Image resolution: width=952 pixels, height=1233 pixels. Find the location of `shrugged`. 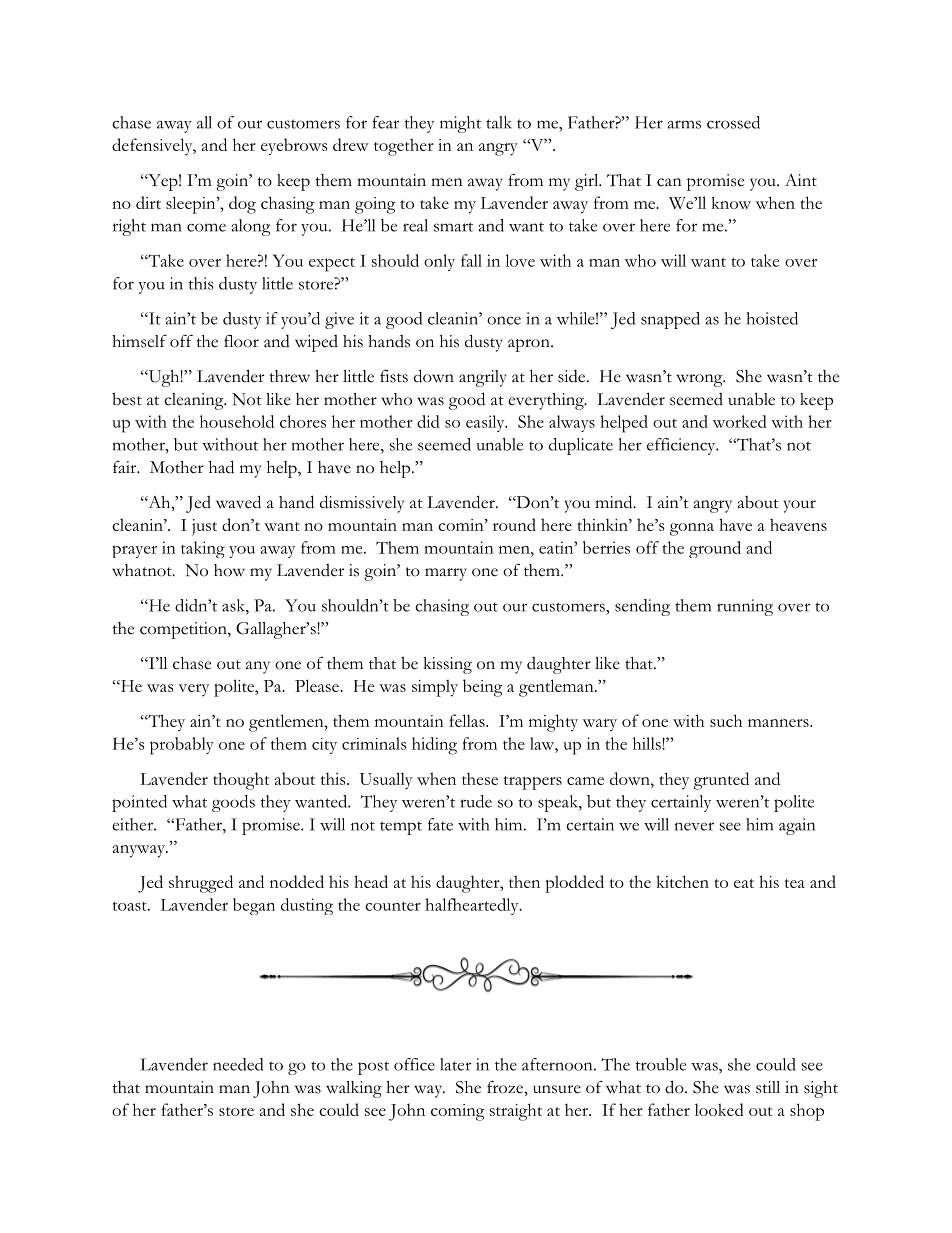

shrugged is located at coordinates (201, 884).
